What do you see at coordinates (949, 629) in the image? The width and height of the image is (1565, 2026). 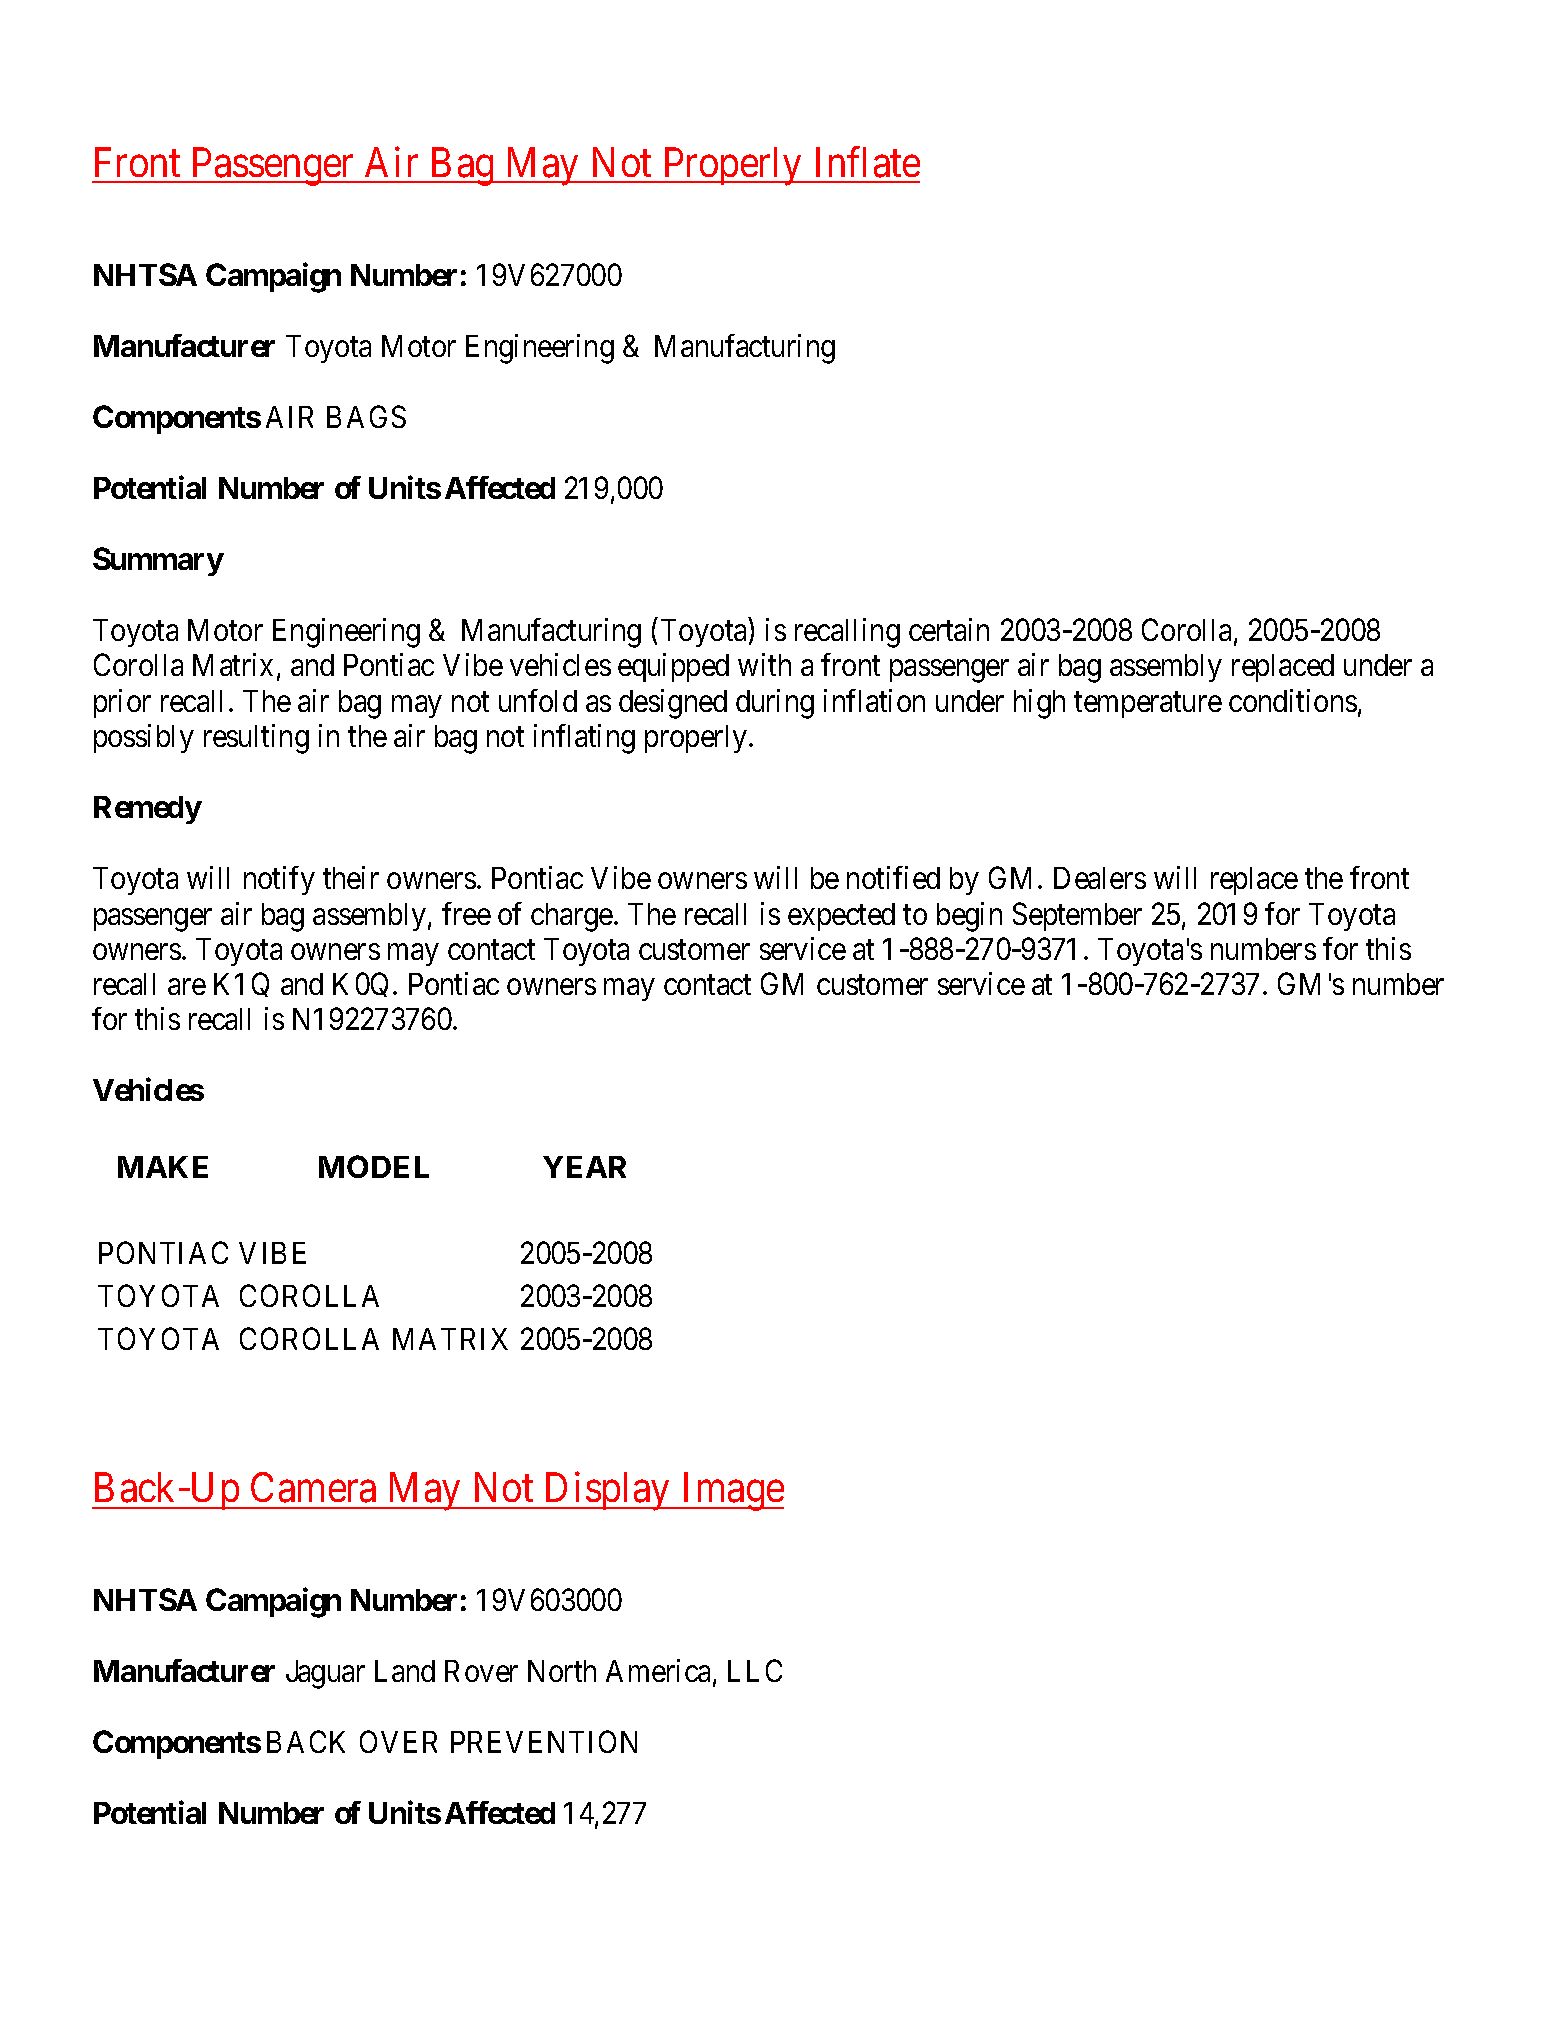 I see `certain` at bounding box center [949, 629].
